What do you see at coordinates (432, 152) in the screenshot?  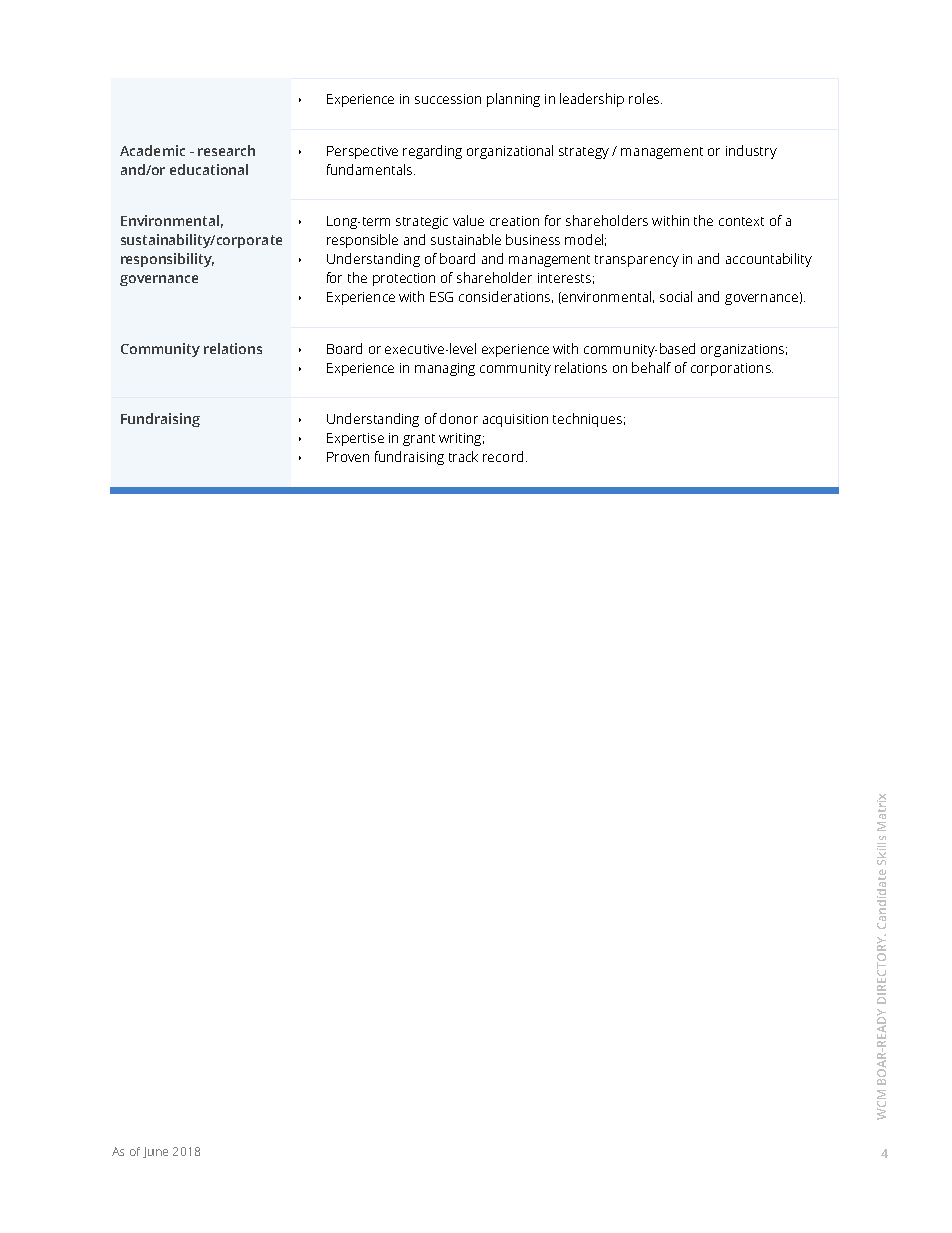 I see `regarding` at bounding box center [432, 152].
